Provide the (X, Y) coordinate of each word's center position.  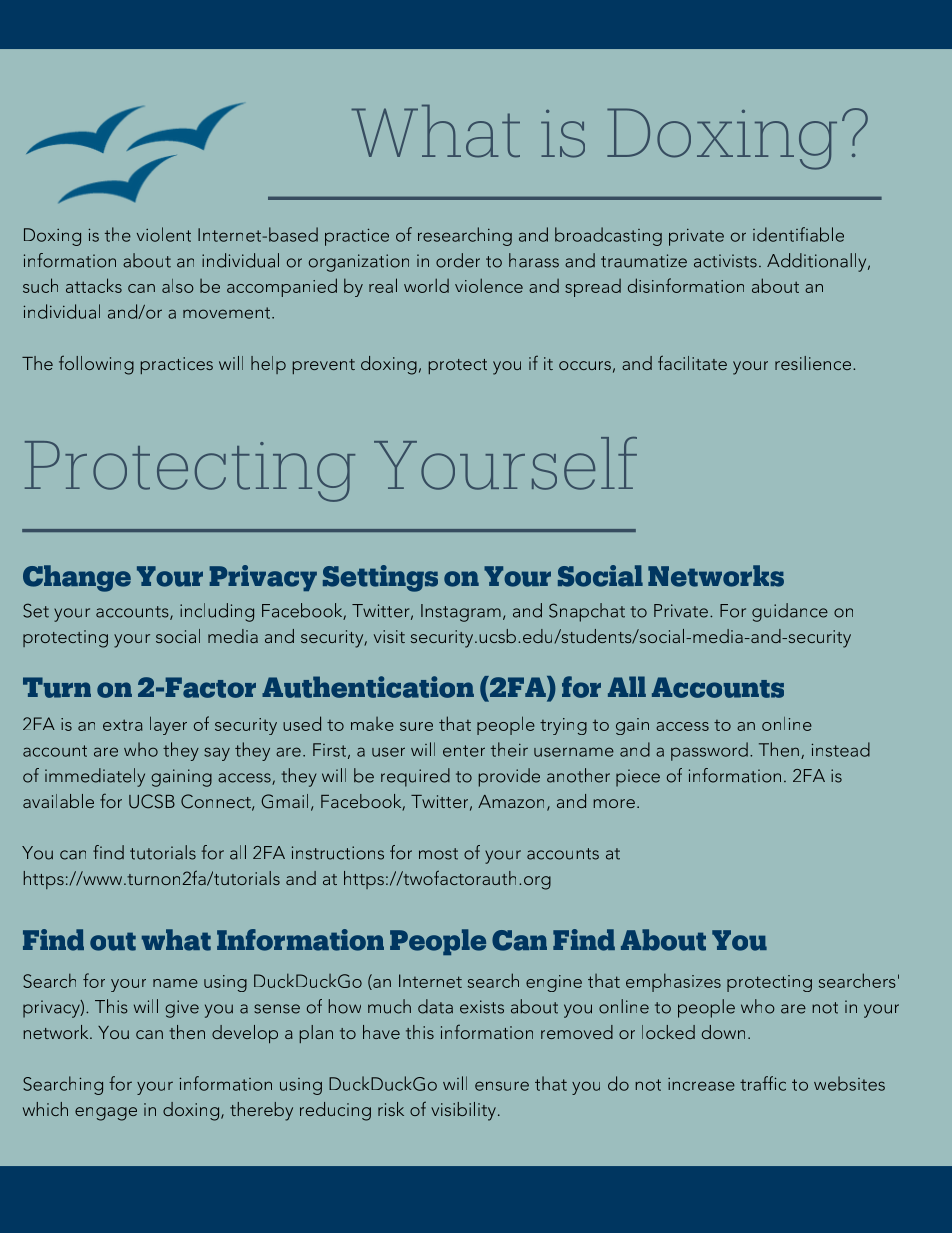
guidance (790, 612)
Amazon (511, 801)
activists (725, 261)
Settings (380, 578)
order (458, 260)
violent (164, 234)
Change (77, 578)
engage (106, 1114)
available (58, 801)
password (709, 751)
